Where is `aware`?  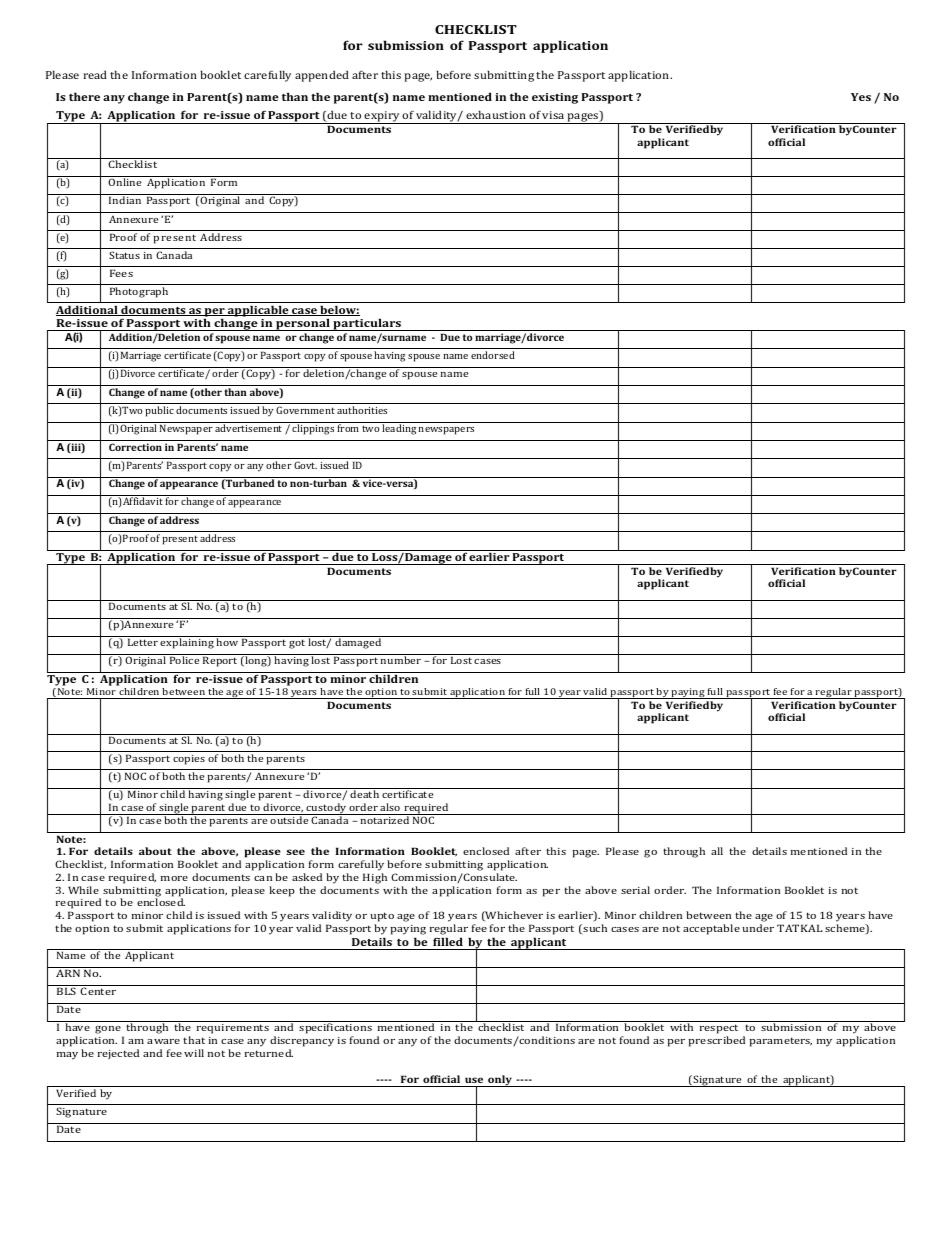
aware is located at coordinates (163, 1041).
